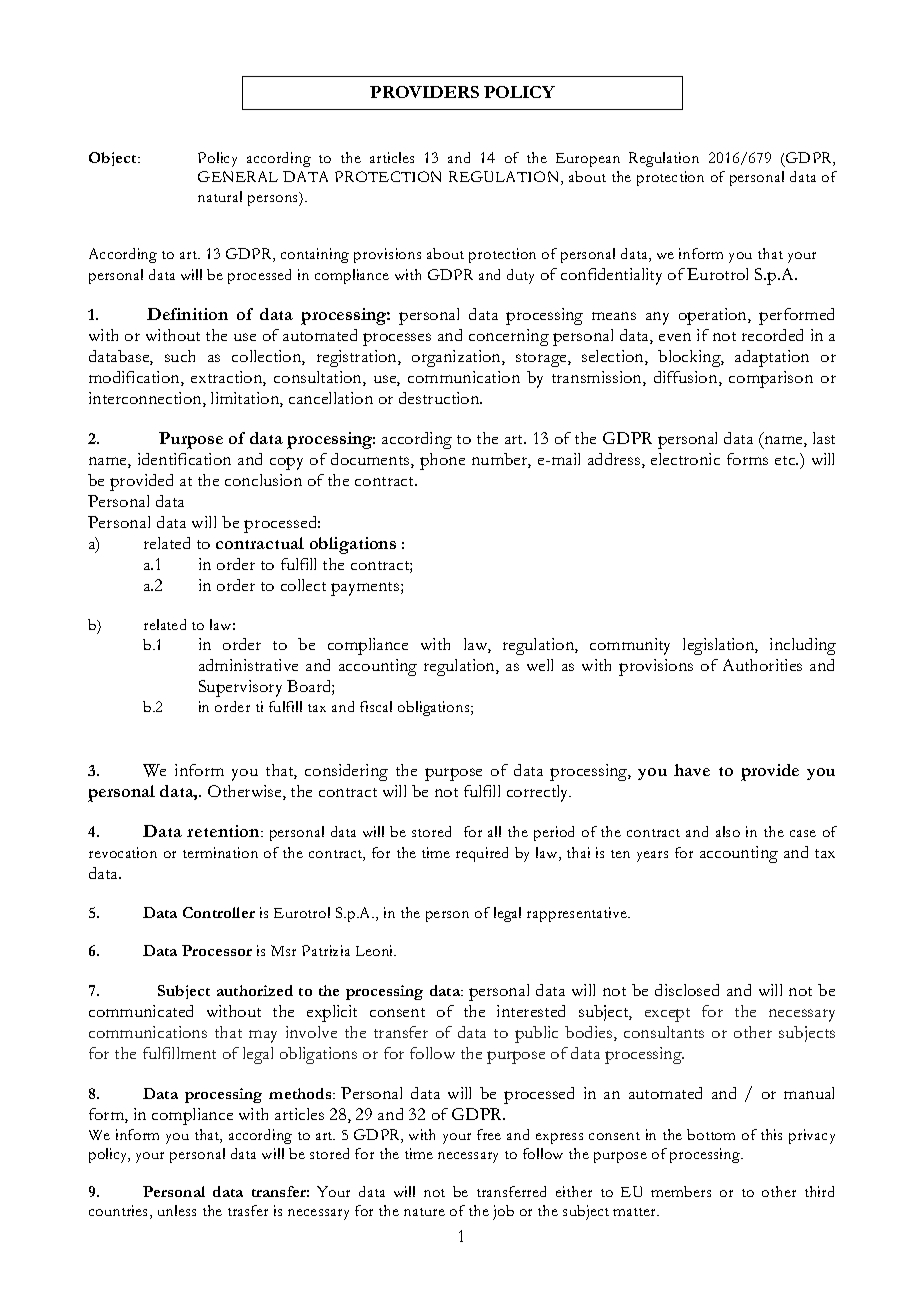 The height and width of the screenshot is (1308, 924). I want to click on Authorities, so click(762, 665).
